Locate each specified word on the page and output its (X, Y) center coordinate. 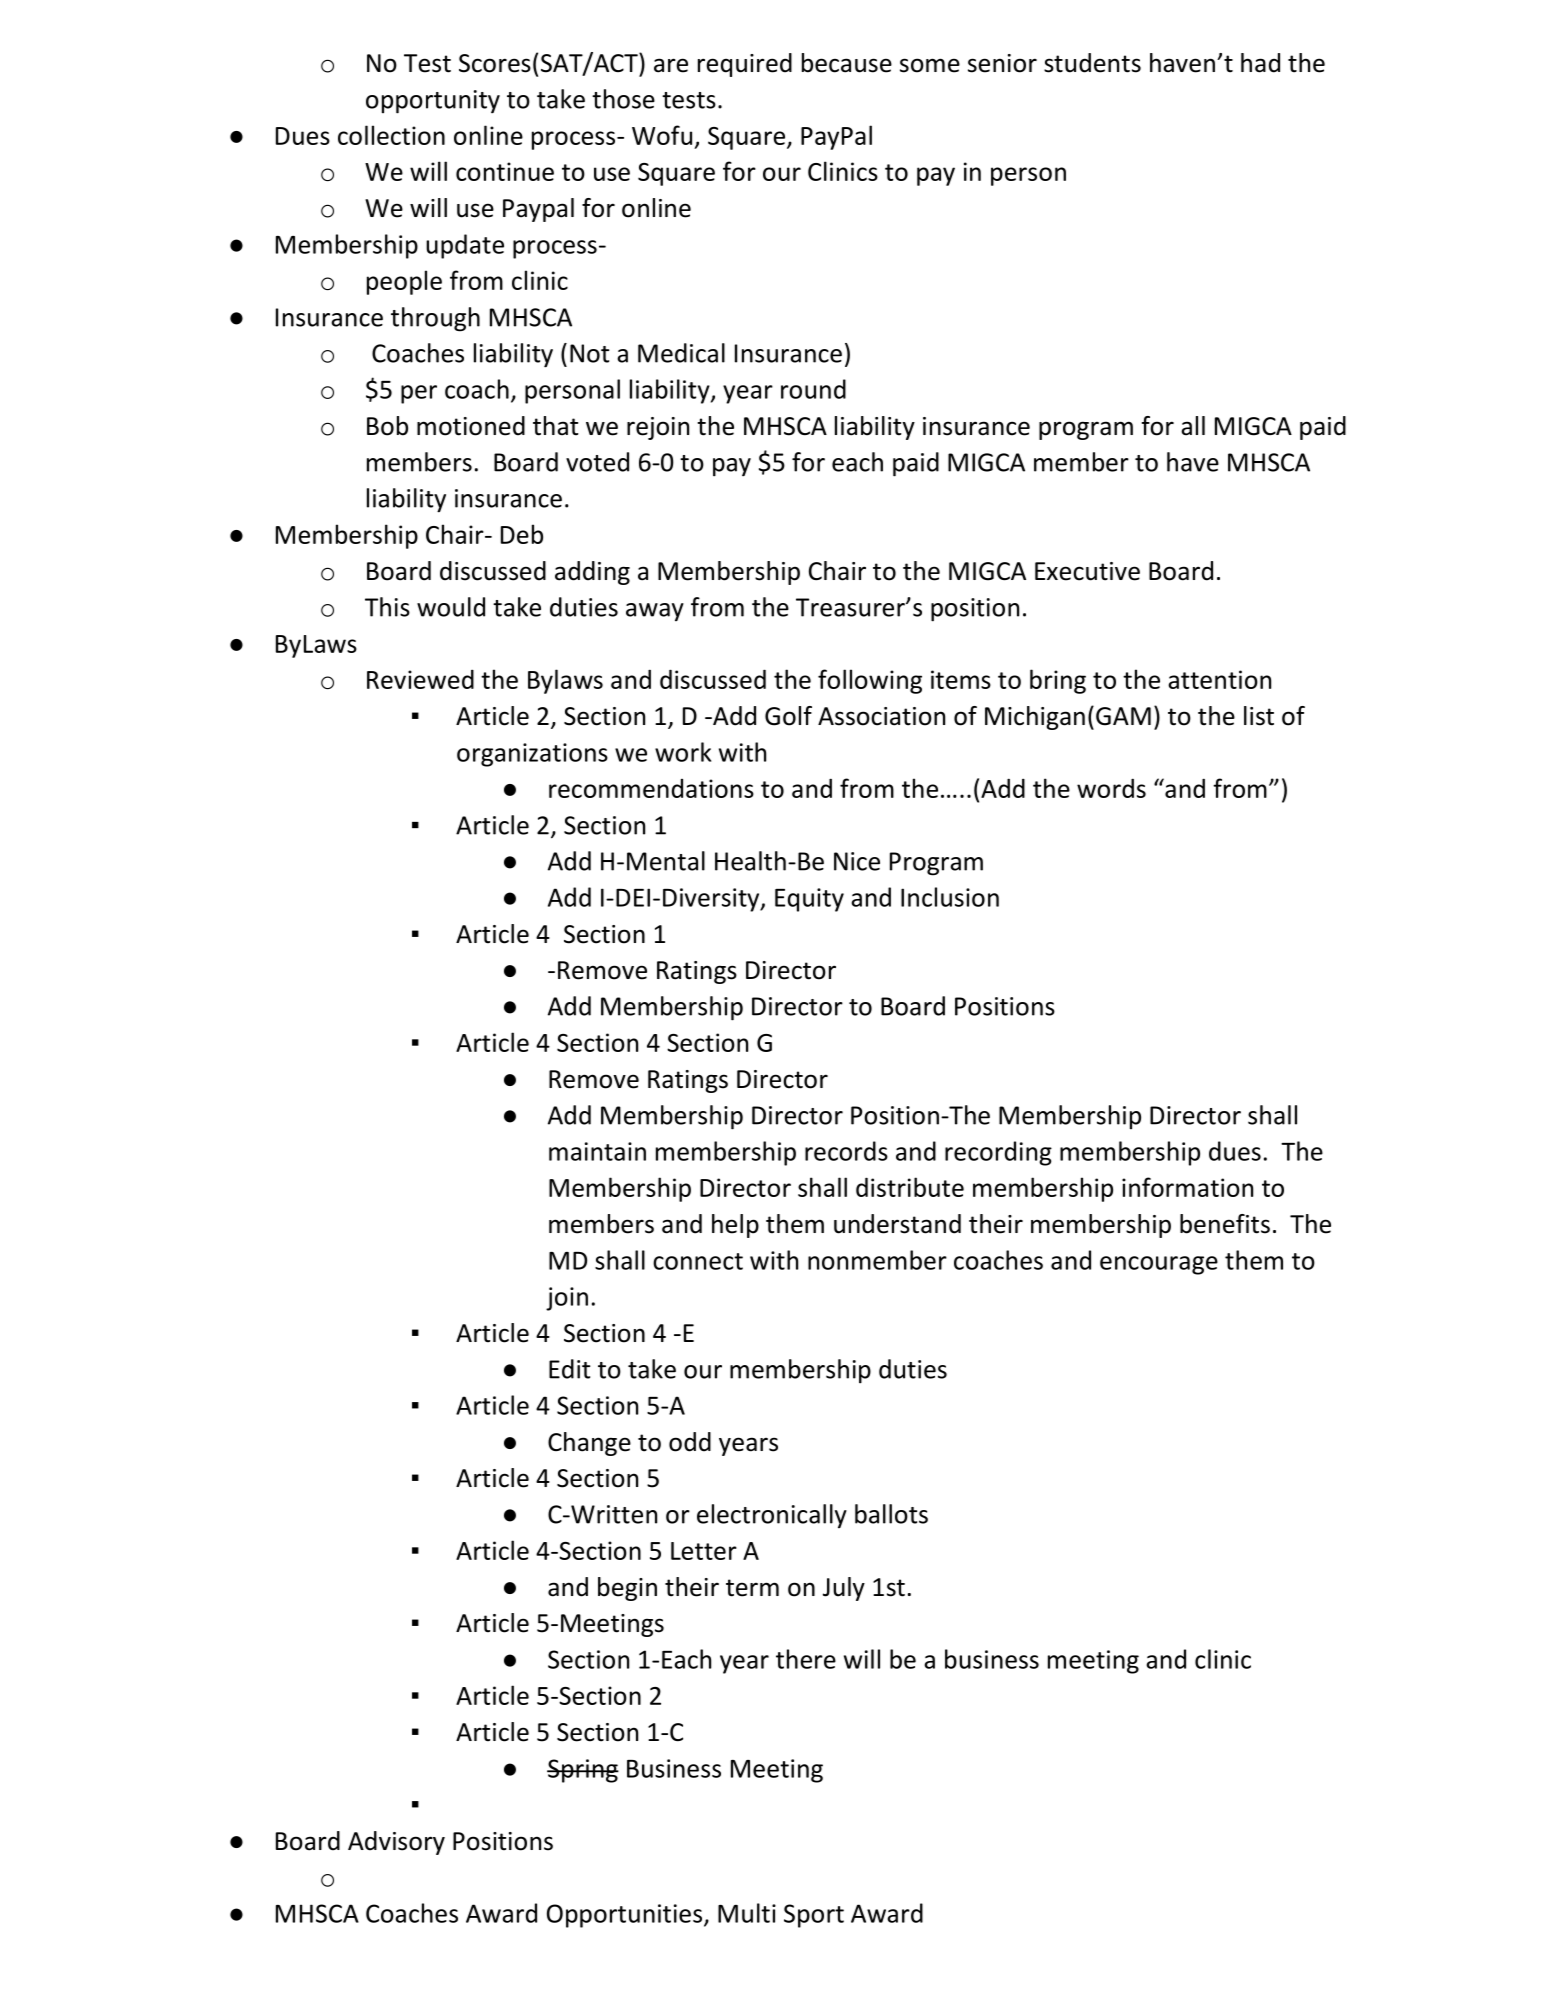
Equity (809, 900)
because (847, 63)
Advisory (396, 1843)
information (1187, 1187)
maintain (597, 1151)
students (1092, 63)
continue (505, 171)
